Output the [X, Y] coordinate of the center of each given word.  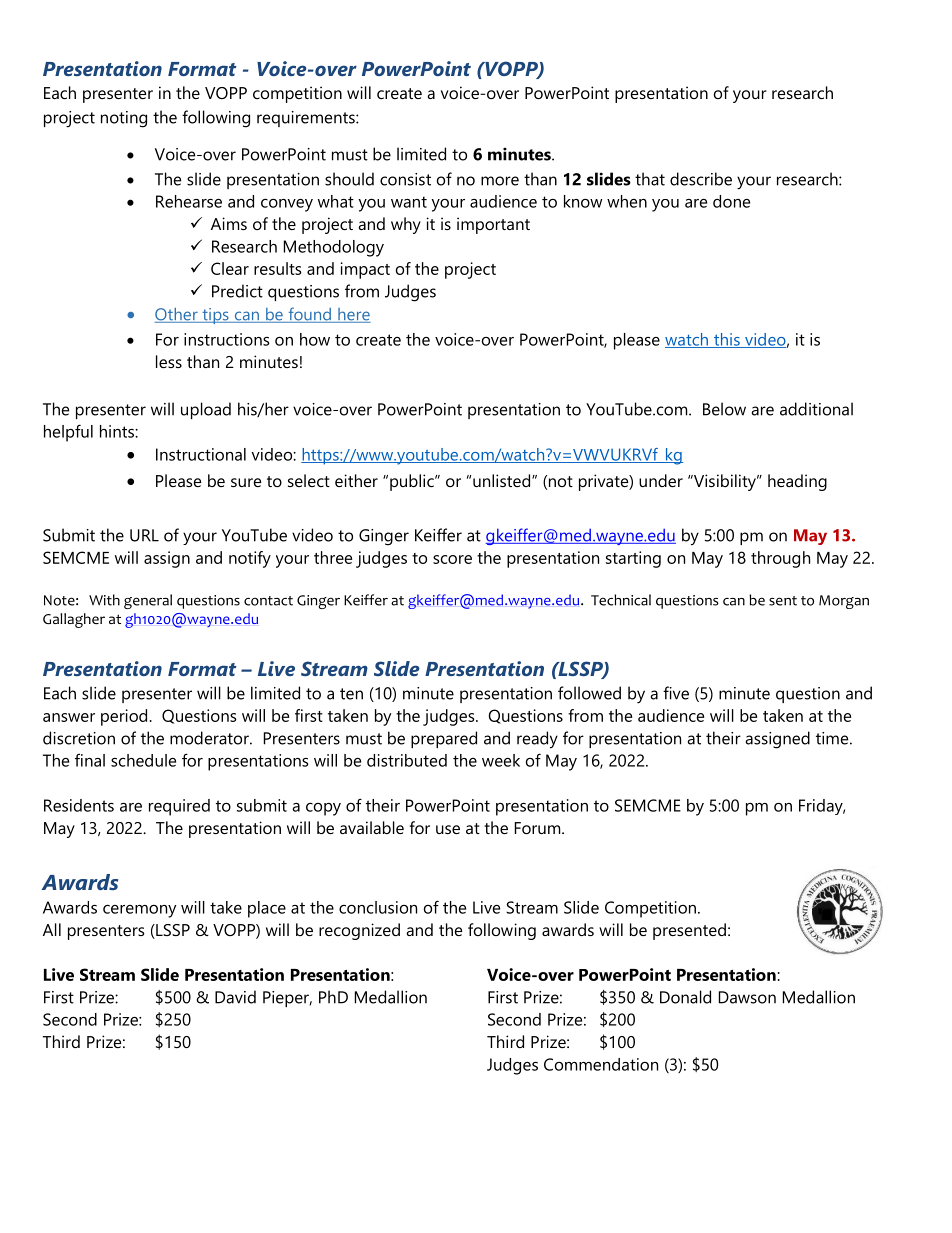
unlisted [501, 480]
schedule [143, 760]
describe [701, 179]
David [235, 997]
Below [724, 409]
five [676, 693]
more [500, 181]
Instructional [201, 454]
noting [124, 119]
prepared [444, 739]
